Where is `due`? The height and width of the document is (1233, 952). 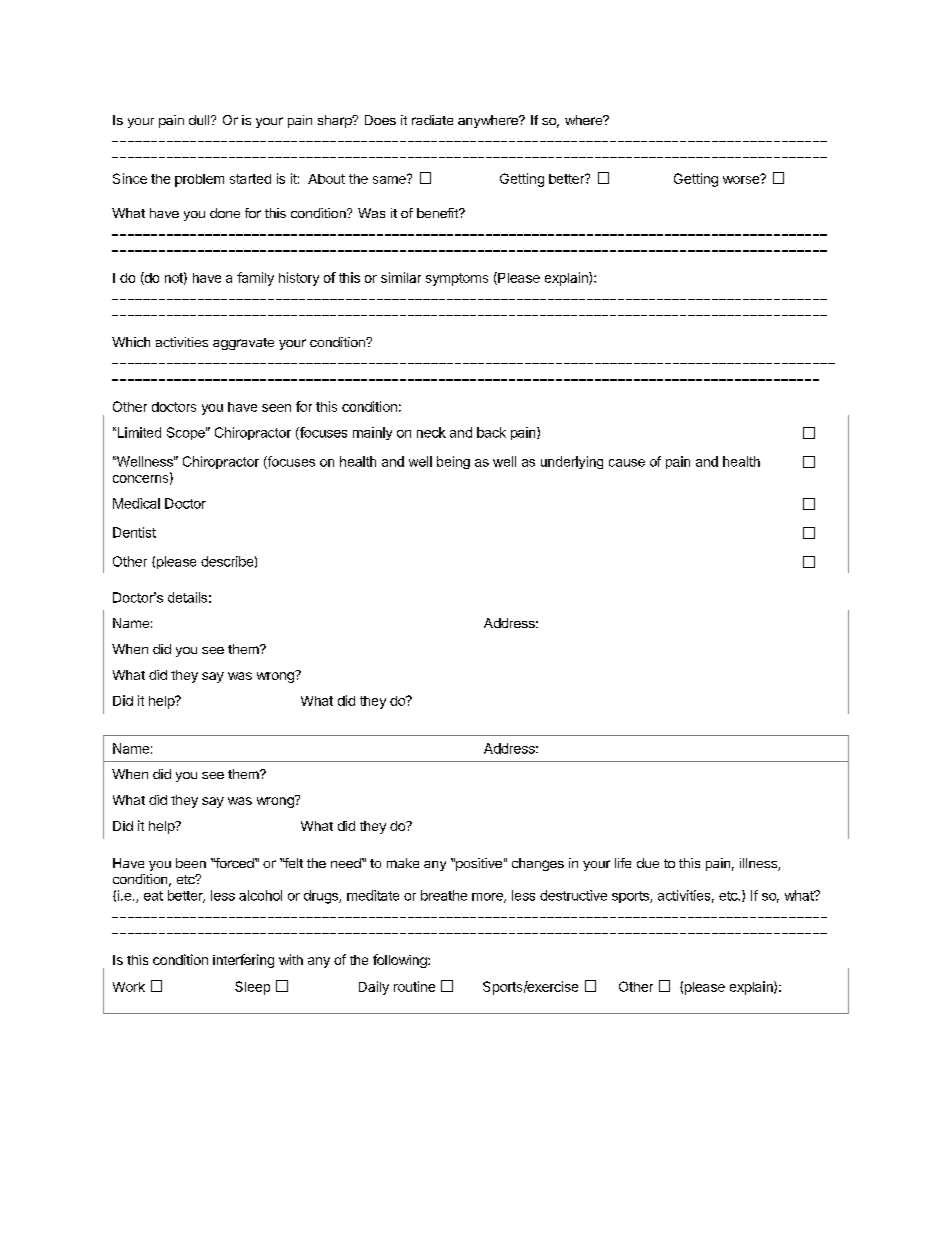 due is located at coordinates (648, 863).
